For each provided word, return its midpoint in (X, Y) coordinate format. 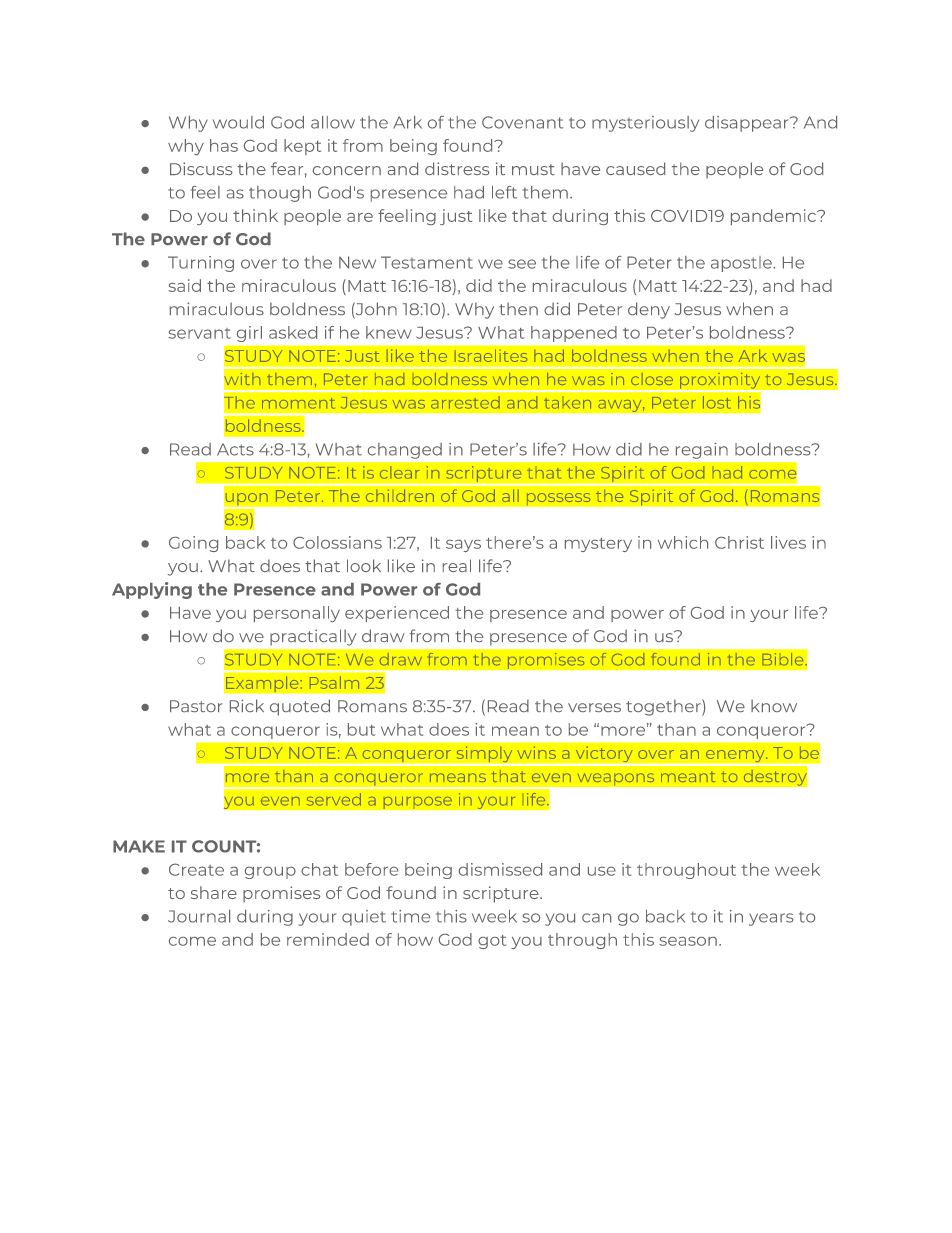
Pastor (196, 706)
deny (649, 310)
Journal (199, 916)
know (774, 705)
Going (193, 544)
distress (457, 168)
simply (484, 755)
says (463, 546)
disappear (748, 124)
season (688, 941)
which (683, 542)
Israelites (491, 355)
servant (199, 333)
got (492, 942)
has (224, 145)
